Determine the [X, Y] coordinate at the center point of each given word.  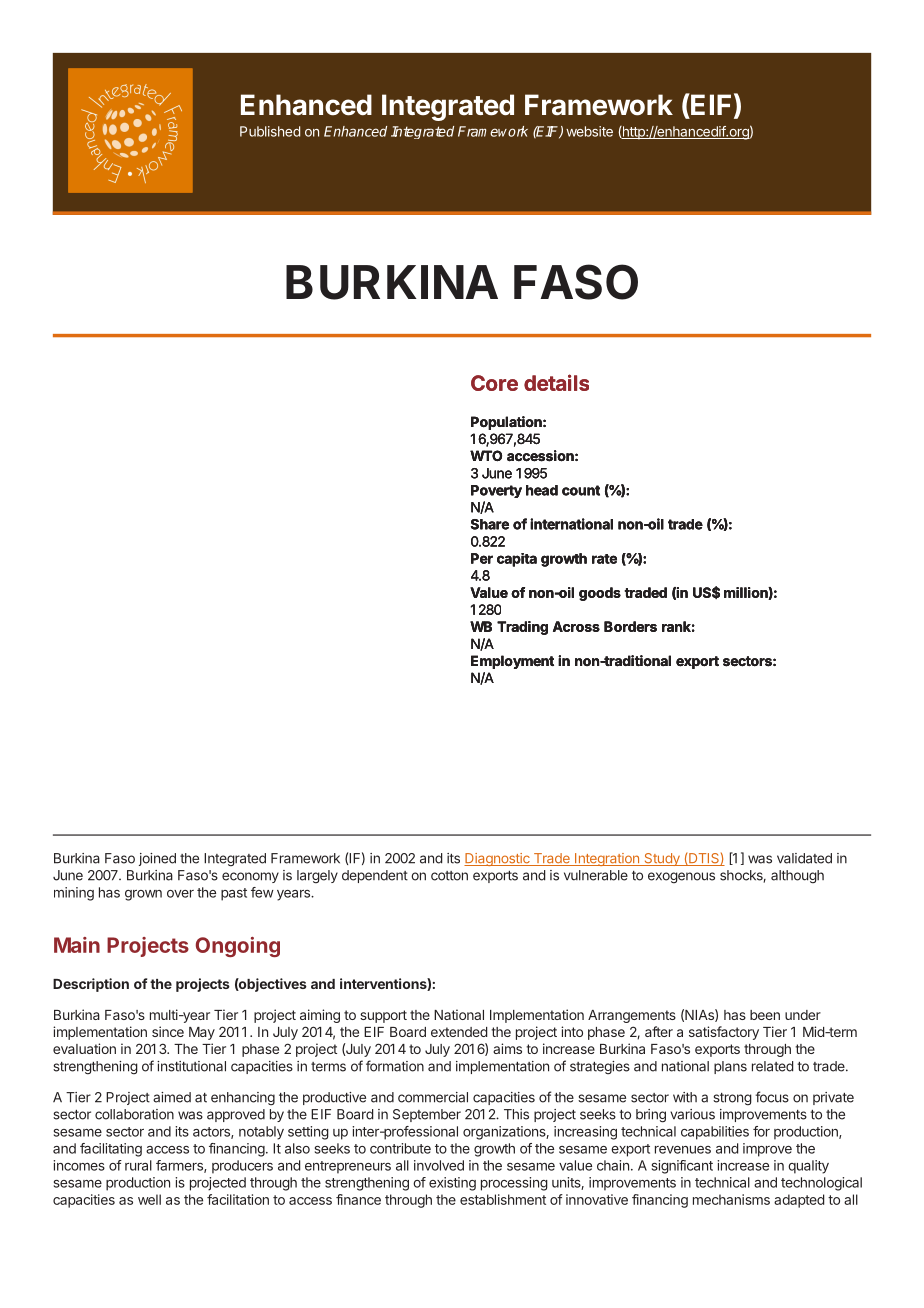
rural [138, 1165]
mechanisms [731, 1199]
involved [439, 1165]
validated [804, 858]
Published [270, 131]
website [589, 131]
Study [662, 859]
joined [157, 859]
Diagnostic [498, 859]
